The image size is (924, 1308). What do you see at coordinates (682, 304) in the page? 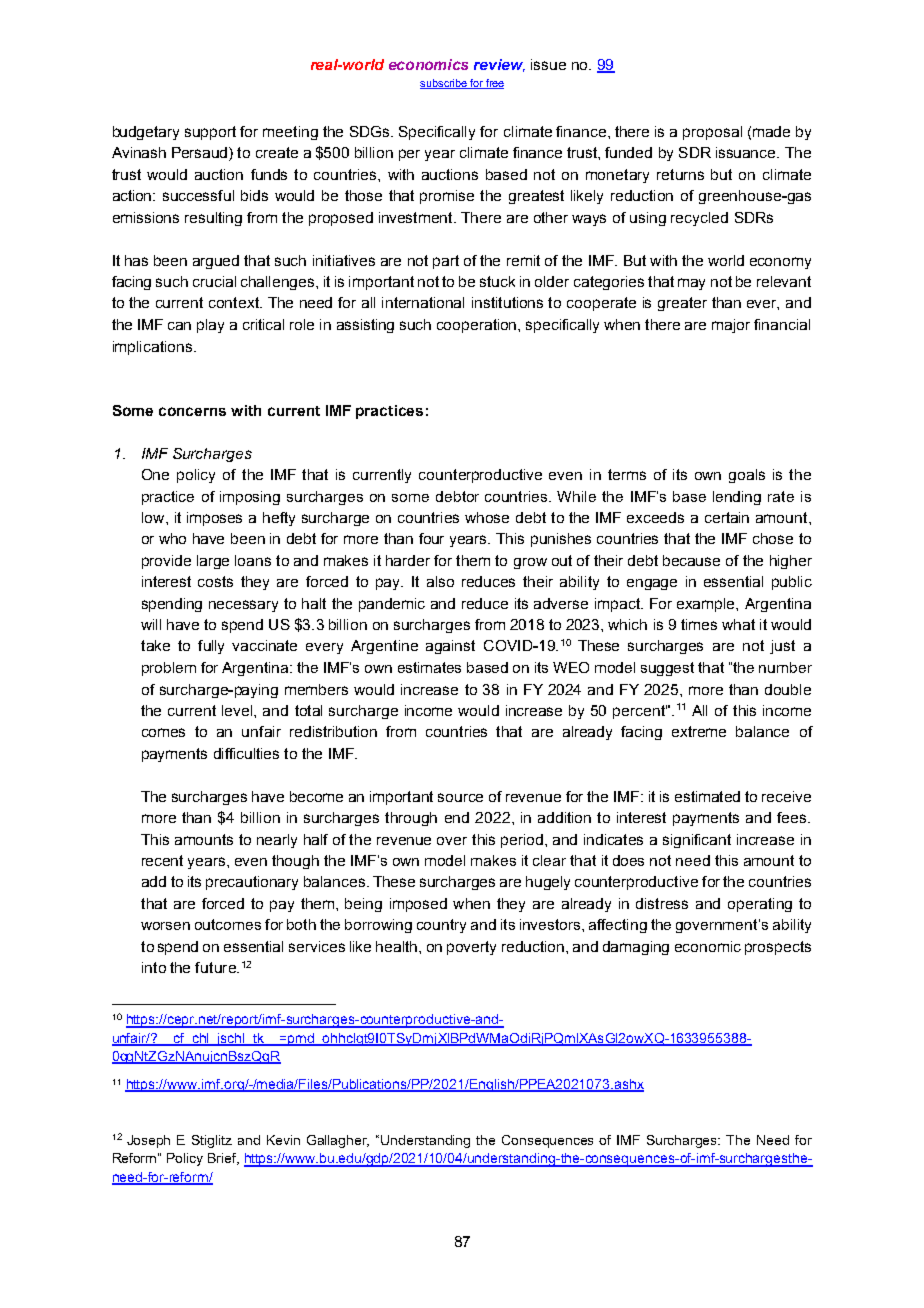
I see `greater` at bounding box center [682, 304].
